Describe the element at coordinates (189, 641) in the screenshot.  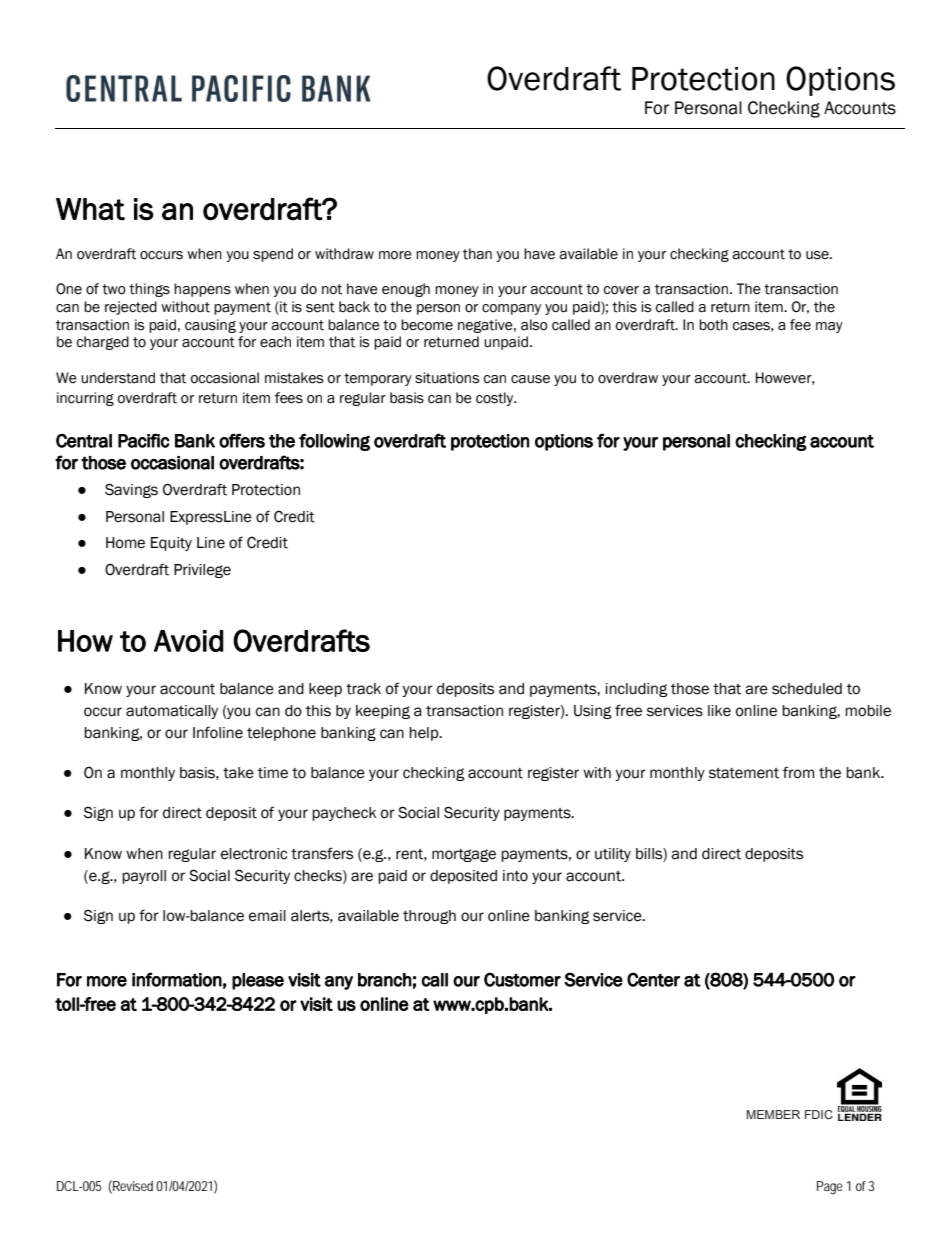
I see `Avoid` at that location.
